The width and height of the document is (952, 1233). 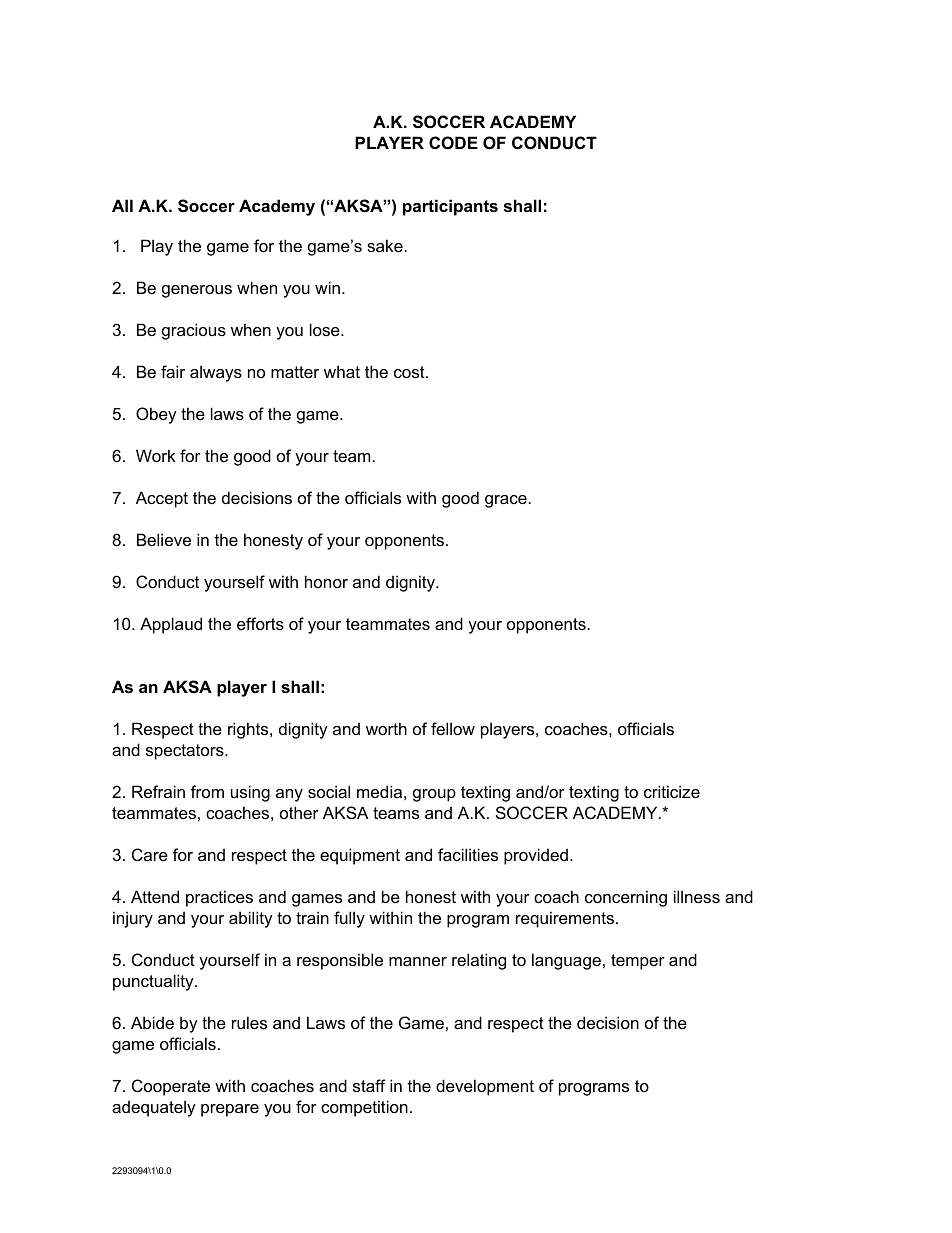 I want to click on honor, so click(x=326, y=581).
